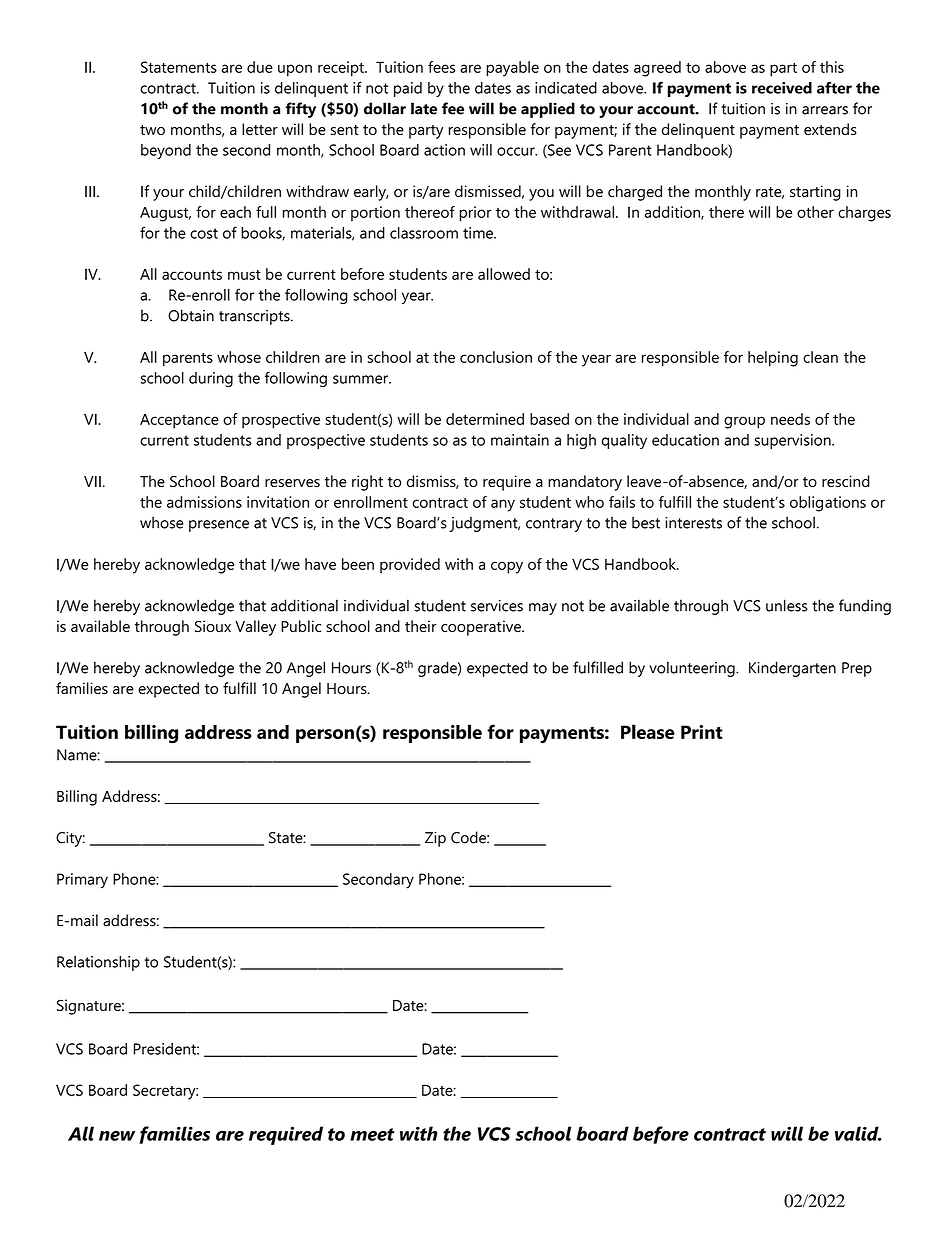 The image size is (952, 1233). Describe the element at coordinates (82, 881) in the screenshot. I see `Primary` at that location.
